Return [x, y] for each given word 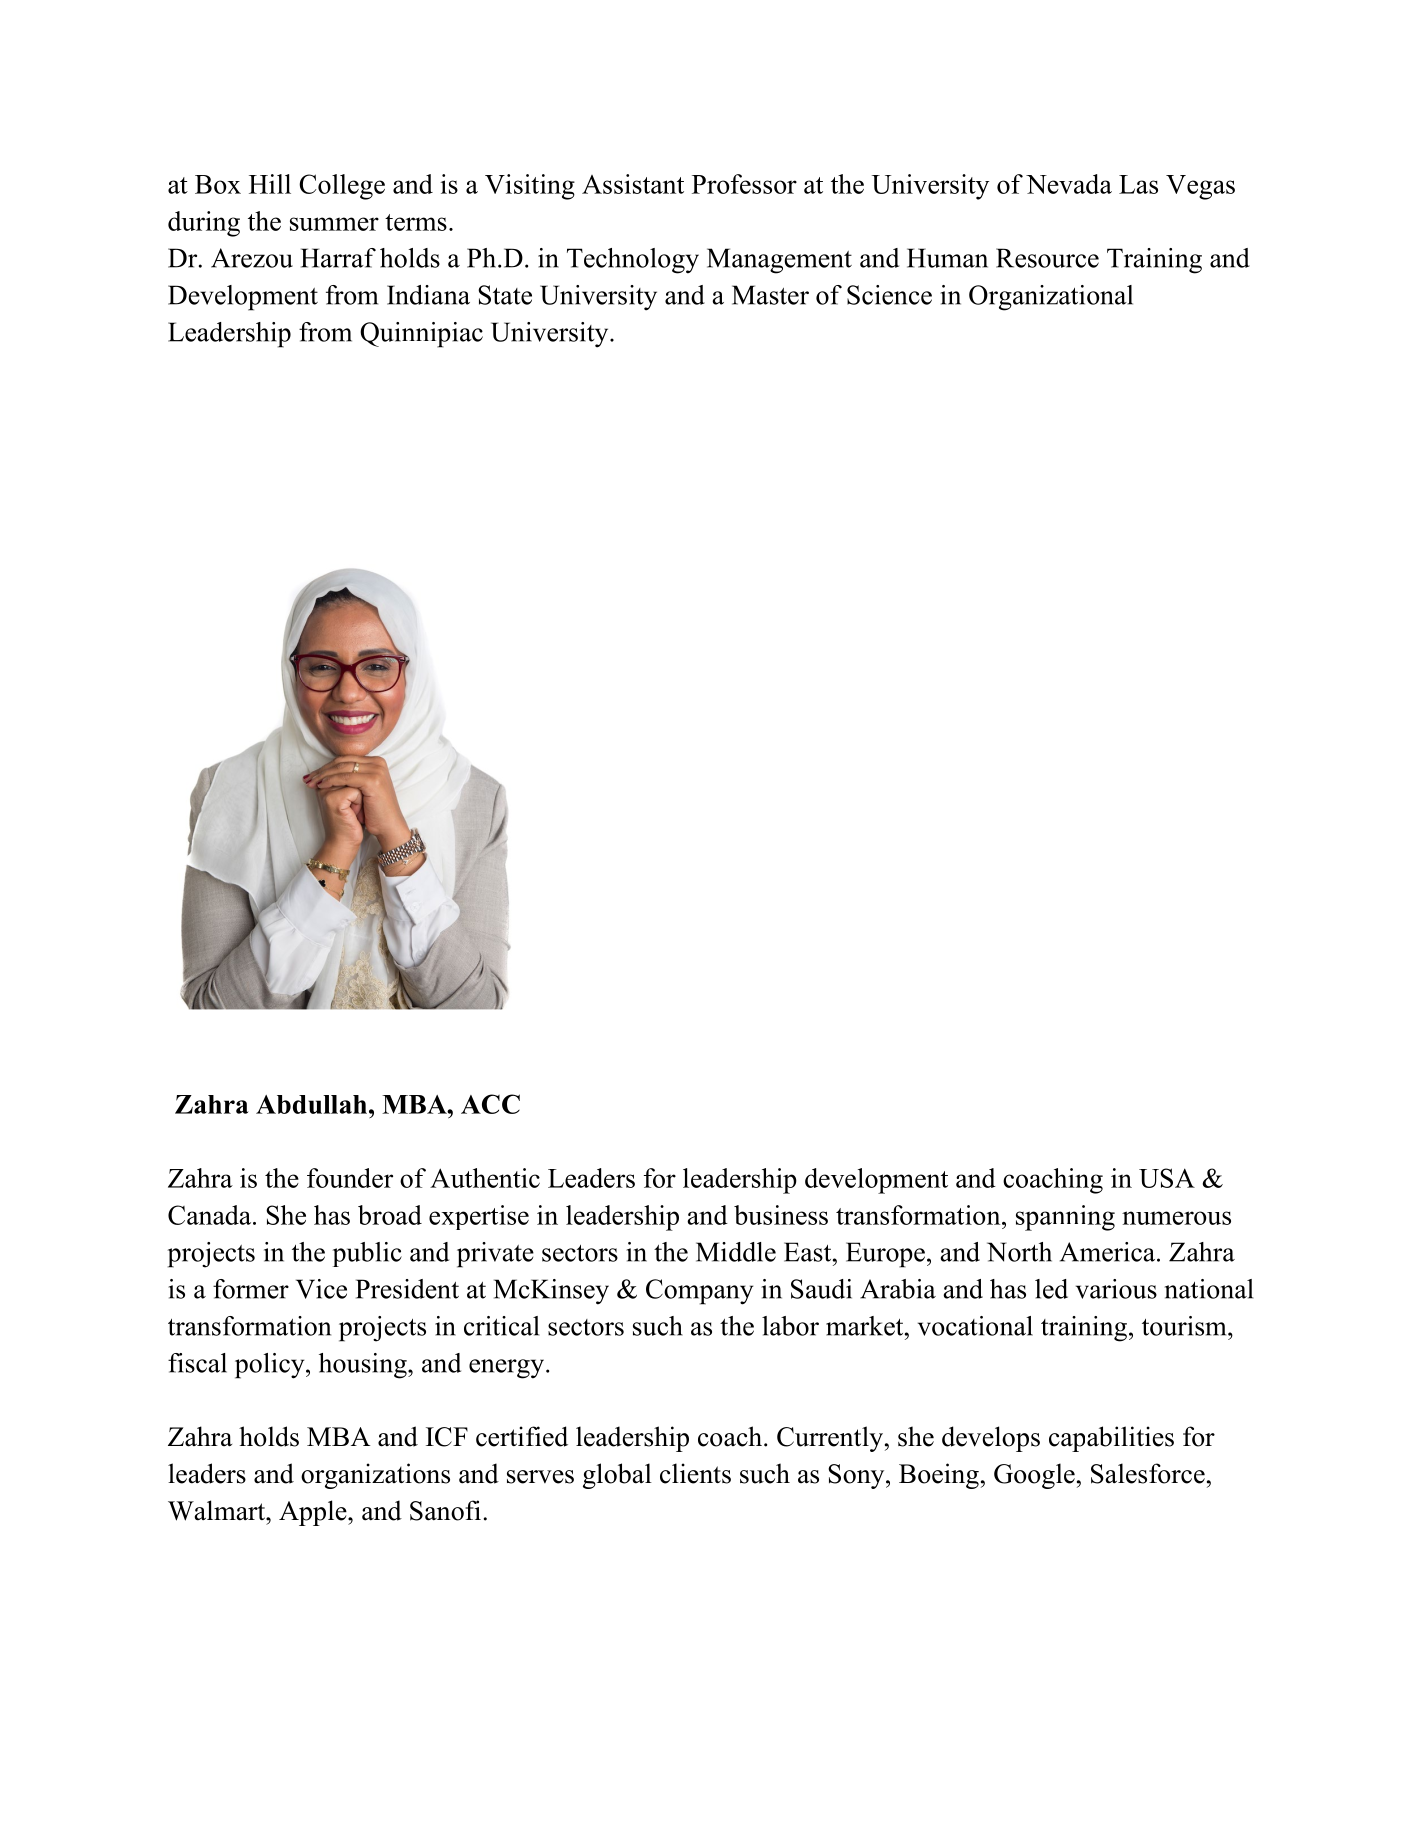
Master [770, 295]
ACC [490, 1104]
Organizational [1051, 298]
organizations [375, 1476]
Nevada [1069, 184]
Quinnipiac [421, 335]
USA [1167, 1178]
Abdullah [313, 1104]
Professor [744, 184]
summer [334, 224]
